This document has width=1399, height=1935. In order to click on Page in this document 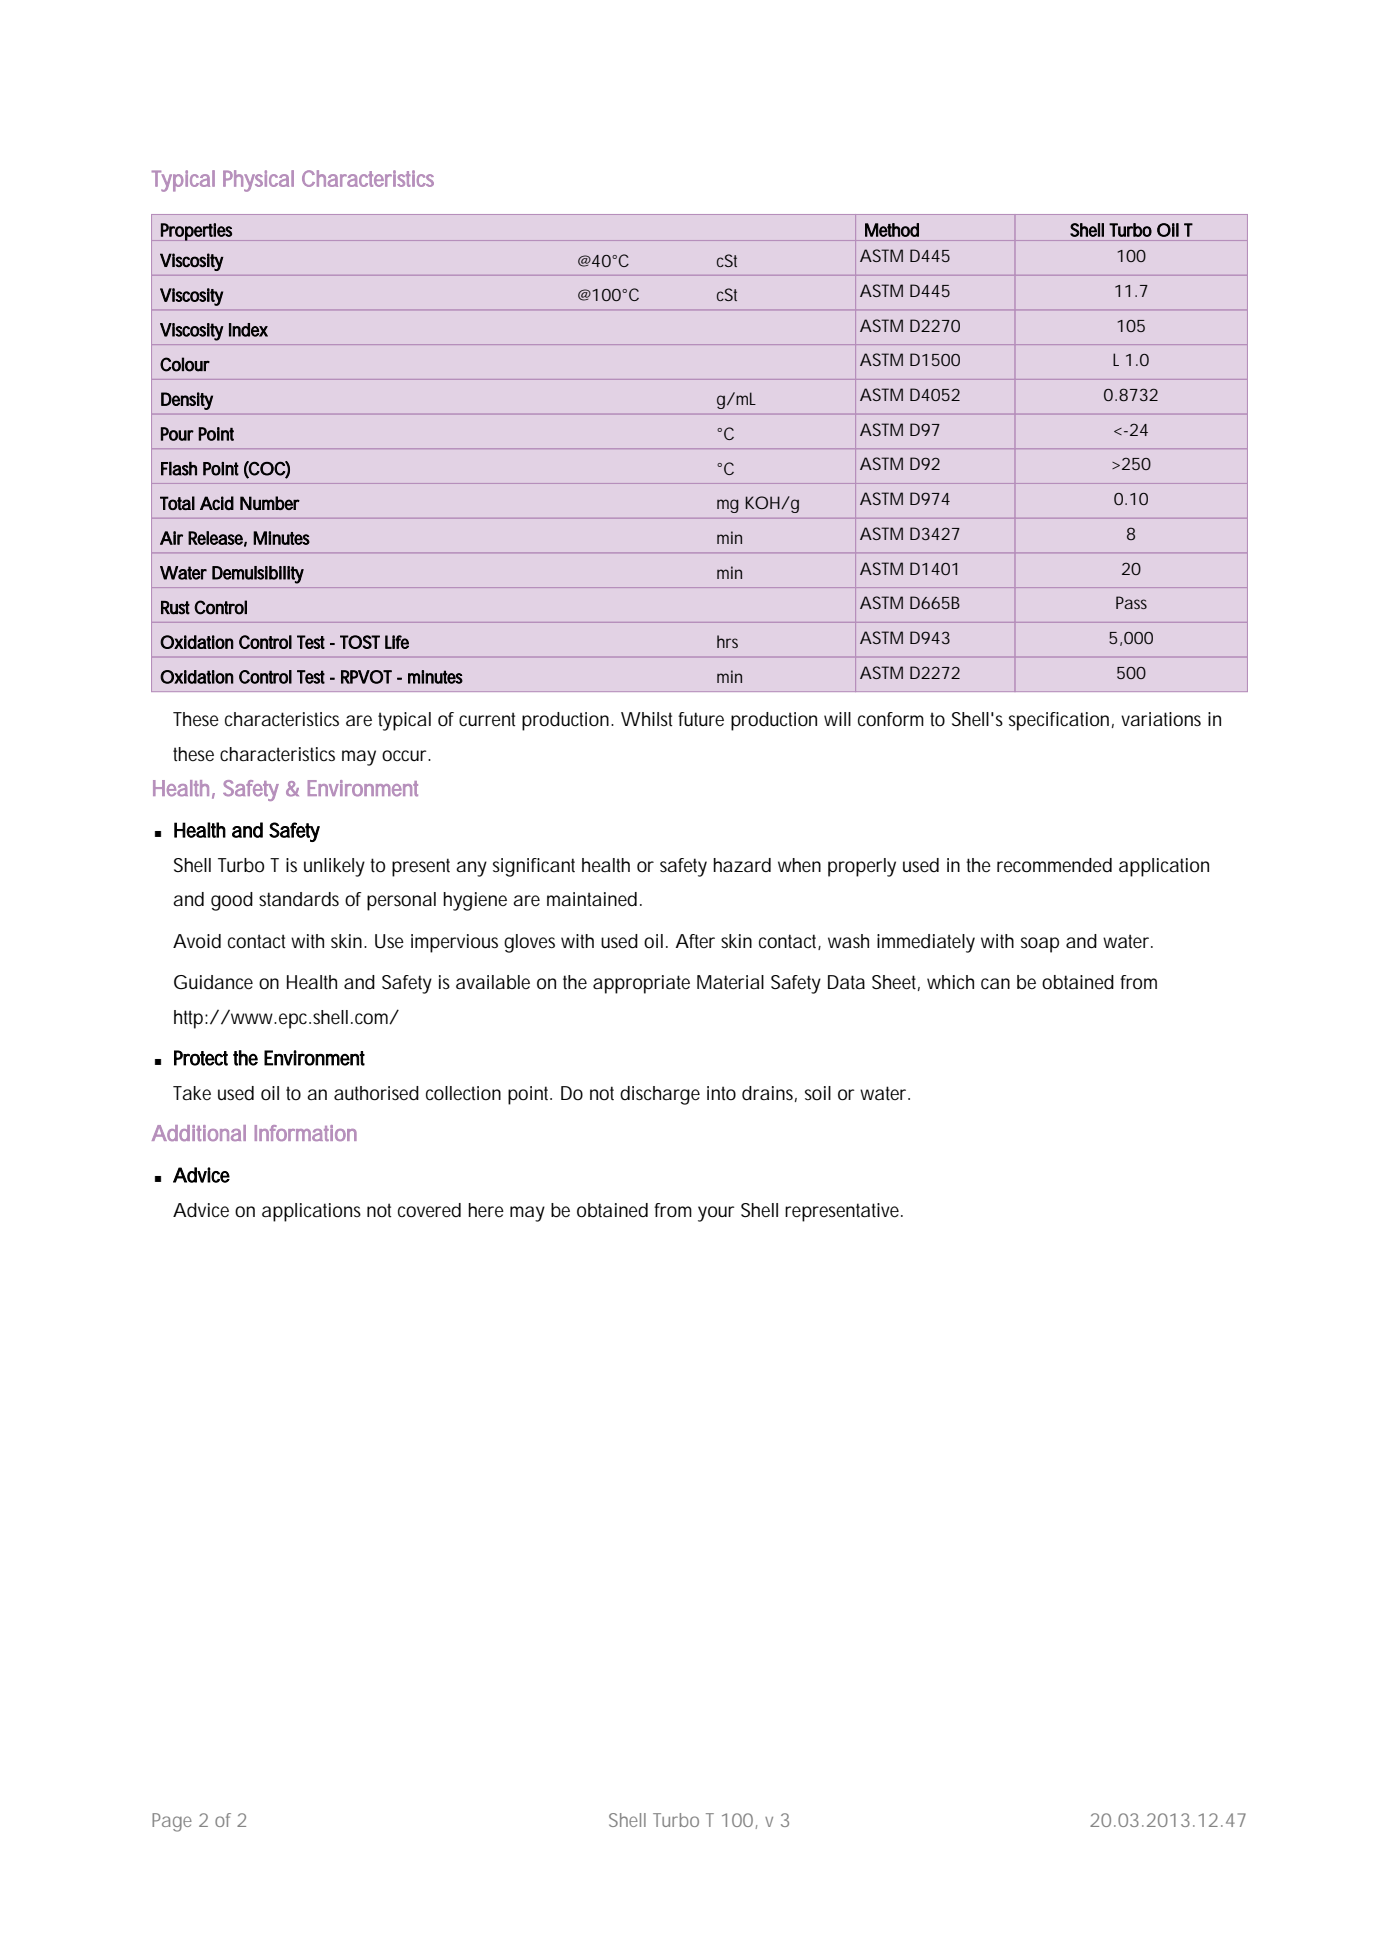, I will do `click(172, 1822)`.
